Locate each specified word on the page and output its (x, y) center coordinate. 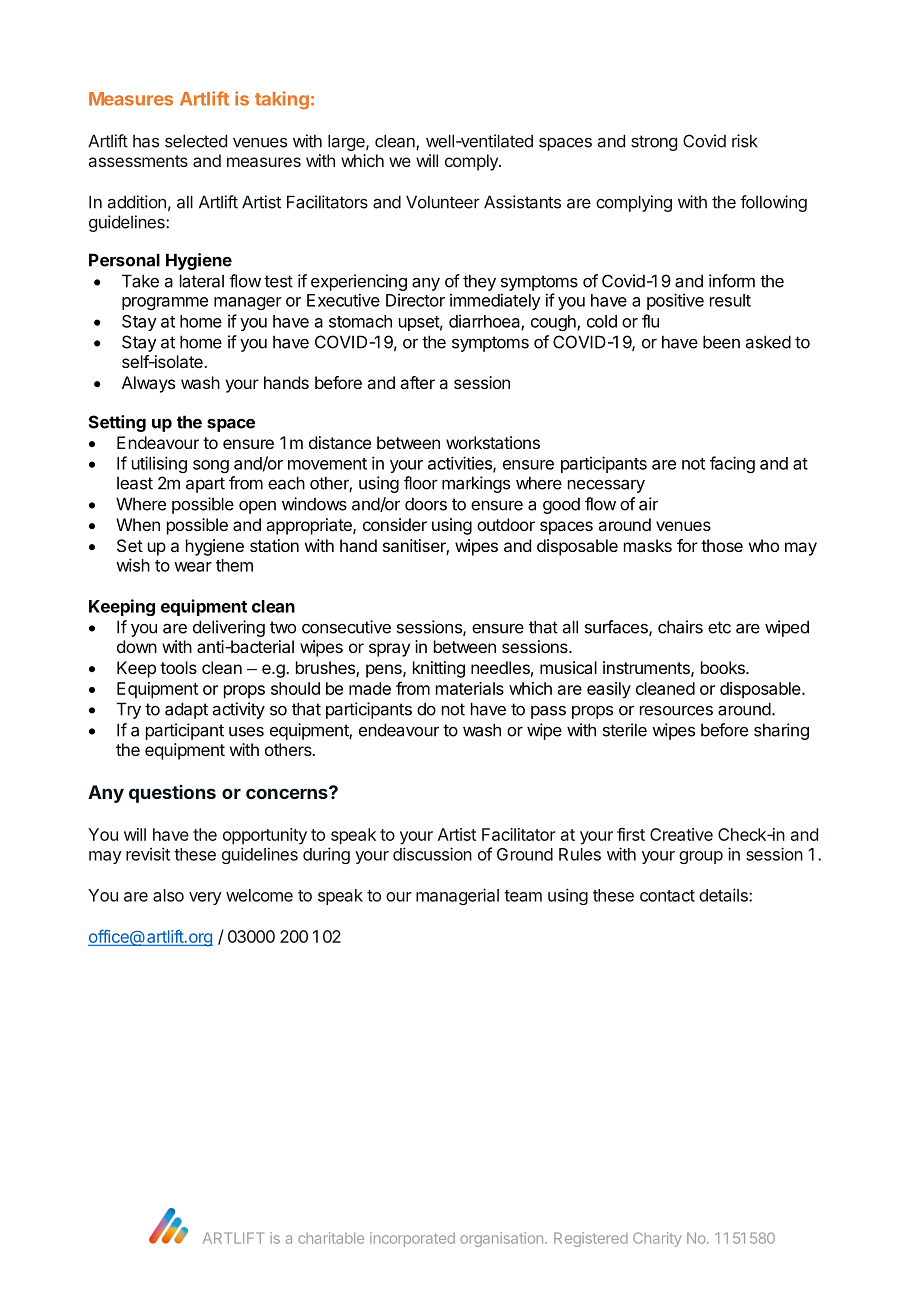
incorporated (412, 1239)
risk (745, 141)
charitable (331, 1238)
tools (178, 667)
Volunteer (443, 202)
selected (196, 141)
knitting (439, 669)
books (724, 667)
